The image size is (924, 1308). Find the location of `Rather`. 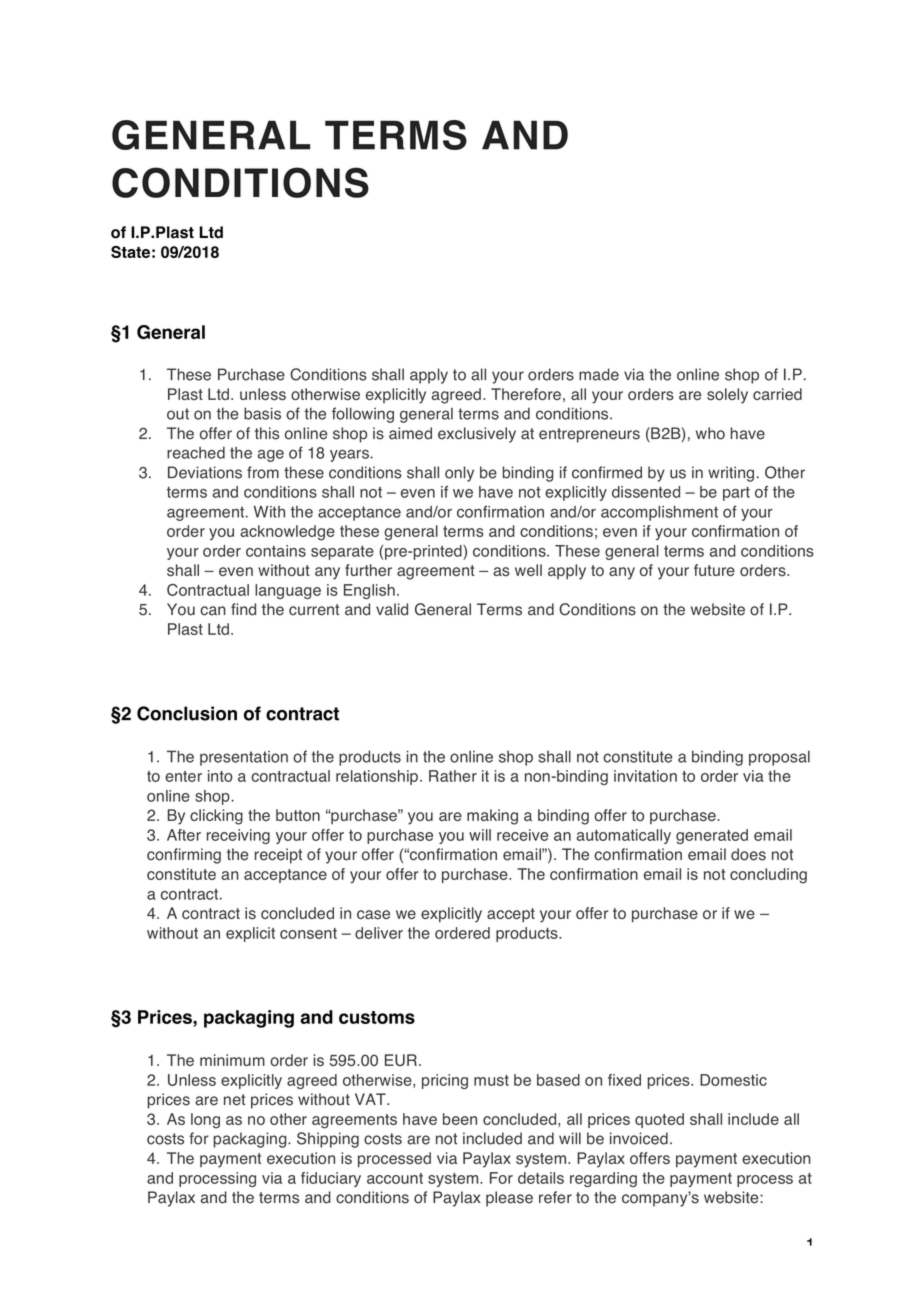

Rather is located at coordinates (453, 776).
